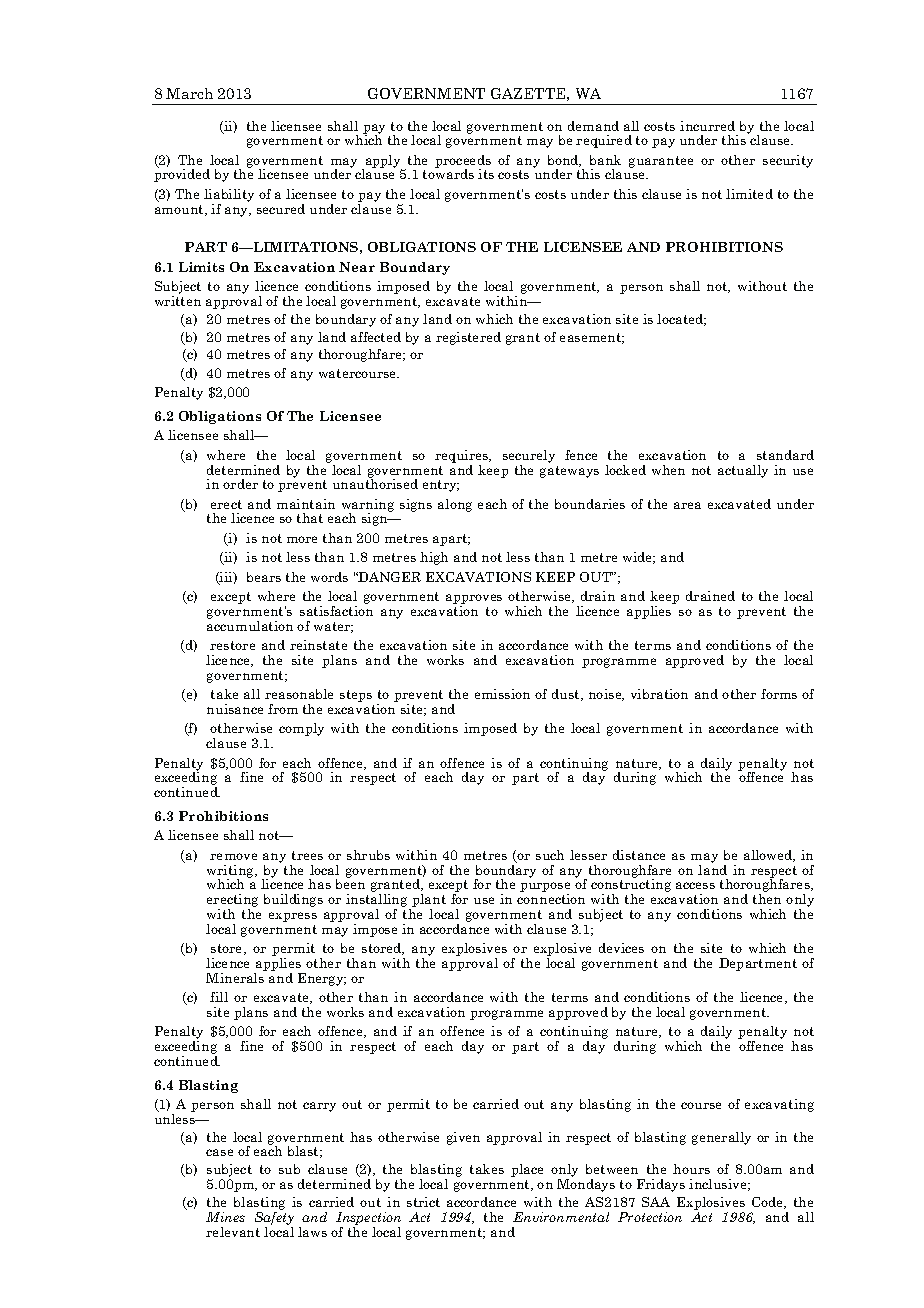 The height and width of the page is (1308, 924). I want to click on actually, so click(743, 471).
